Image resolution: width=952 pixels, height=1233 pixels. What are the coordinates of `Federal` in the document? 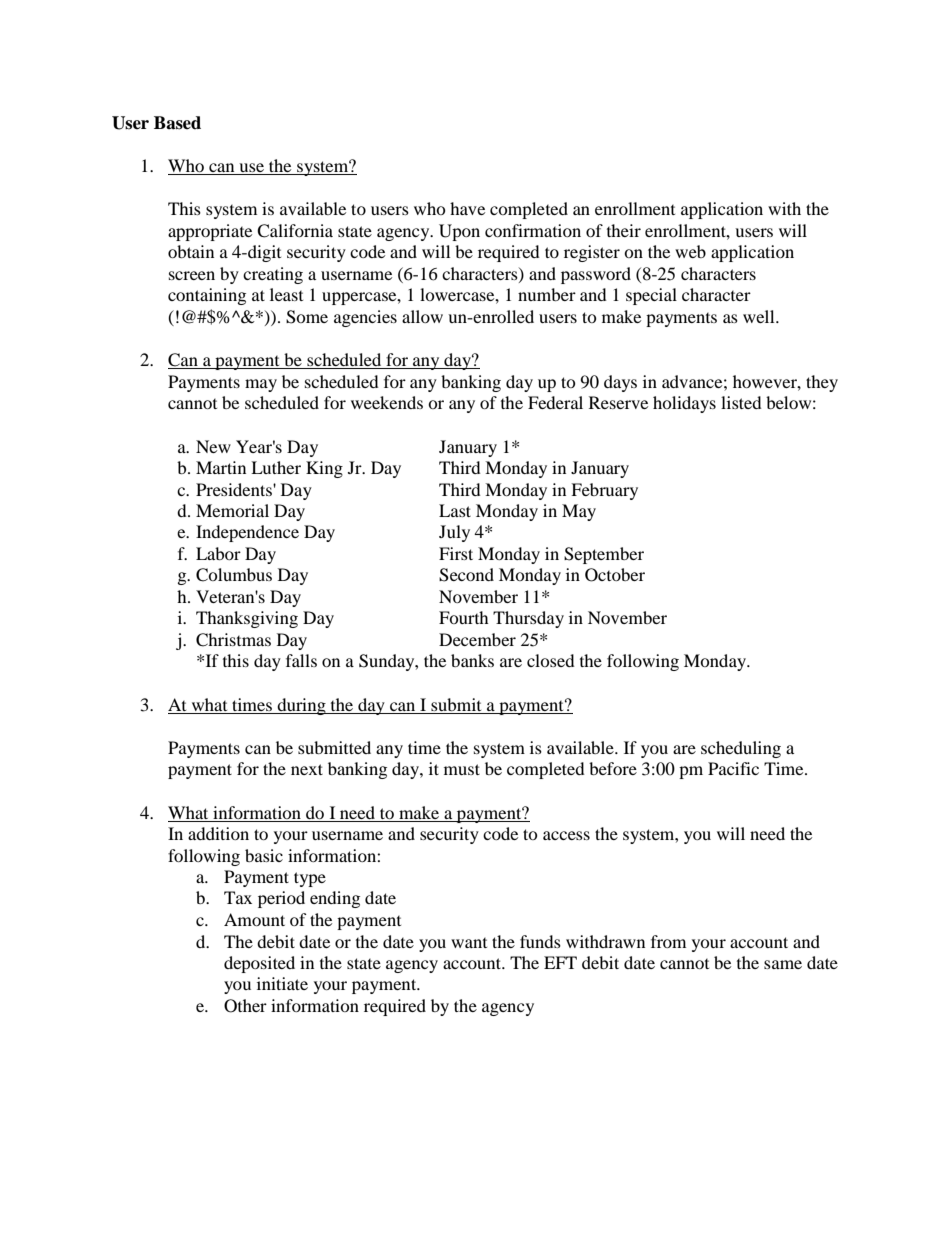 It's located at (555, 402).
